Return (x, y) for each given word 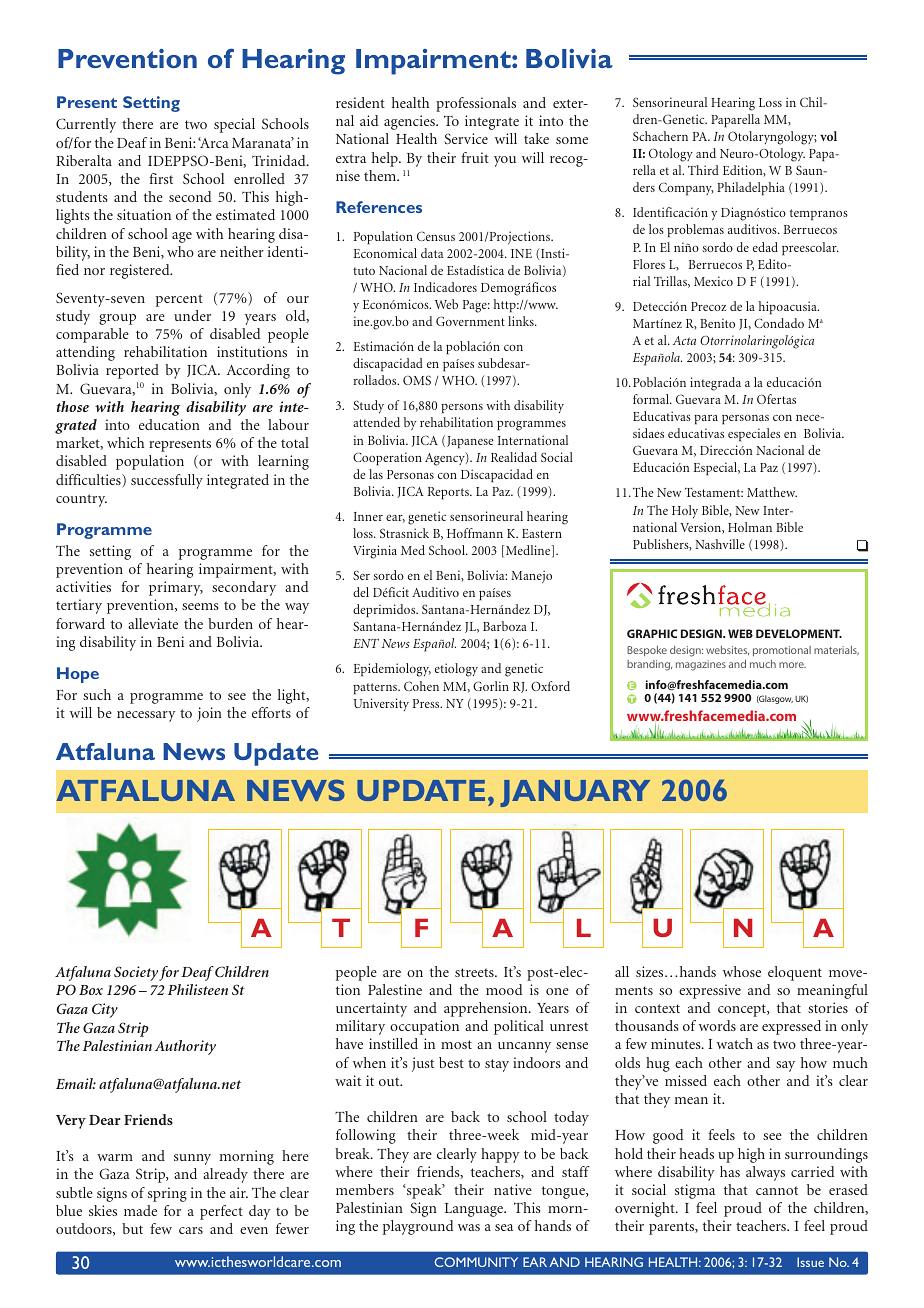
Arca (213, 142)
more (792, 665)
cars (191, 1230)
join (209, 714)
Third (703, 170)
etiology (456, 670)
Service (466, 138)
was (469, 1227)
